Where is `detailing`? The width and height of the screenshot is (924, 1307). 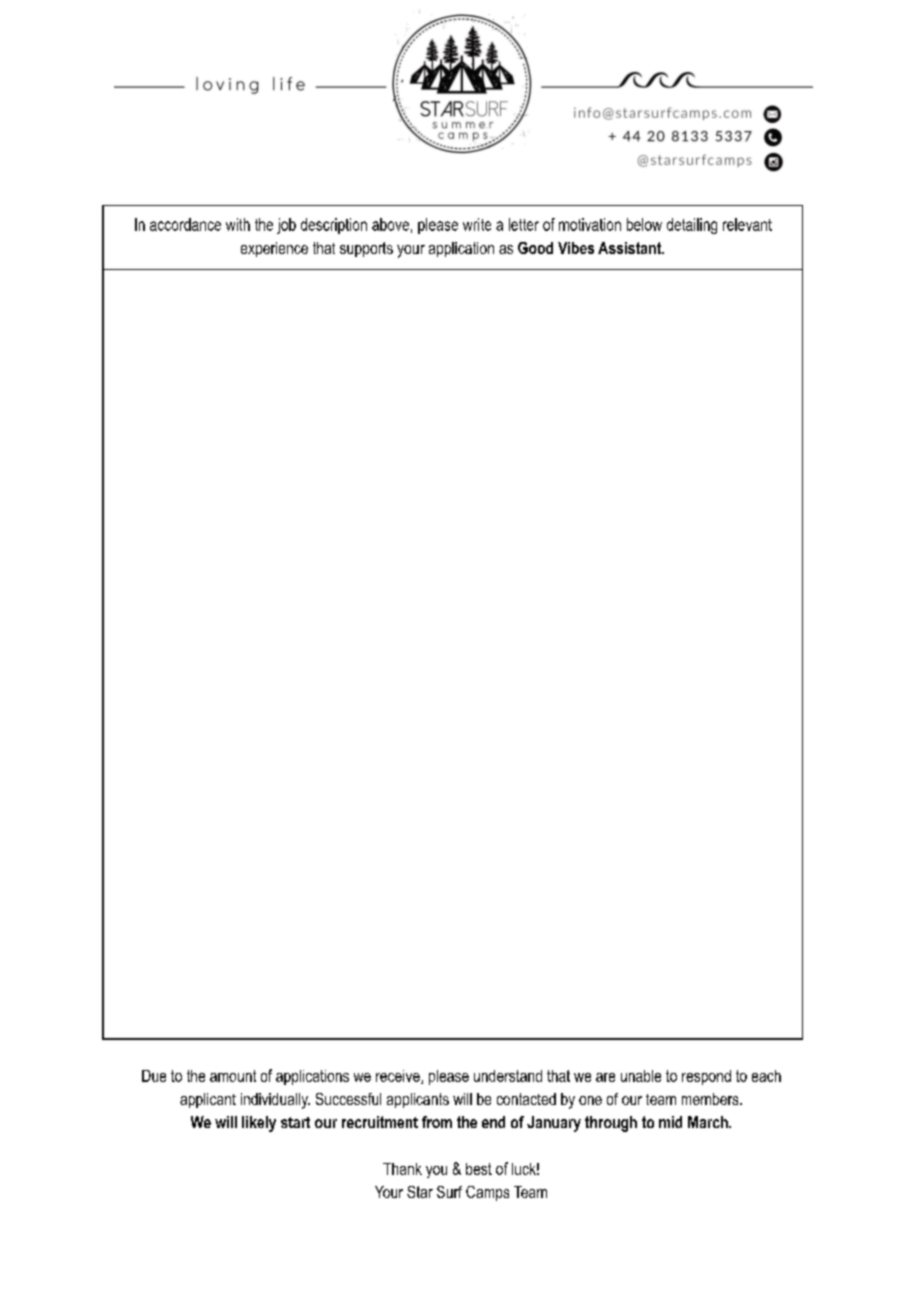
detailing is located at coordinates (692, 226).
